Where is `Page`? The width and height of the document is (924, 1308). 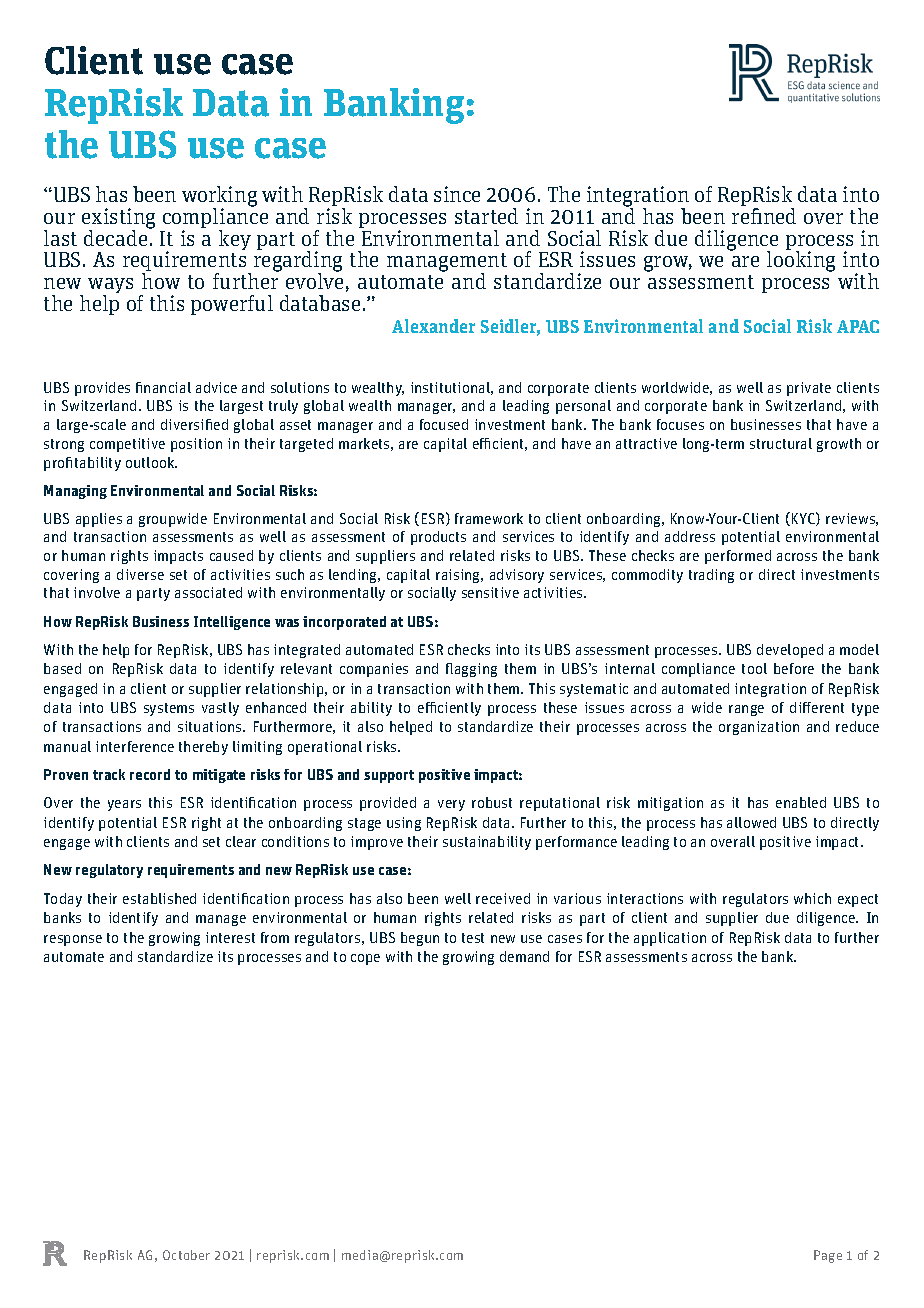
Page is located at coordinates (828, 1256).
